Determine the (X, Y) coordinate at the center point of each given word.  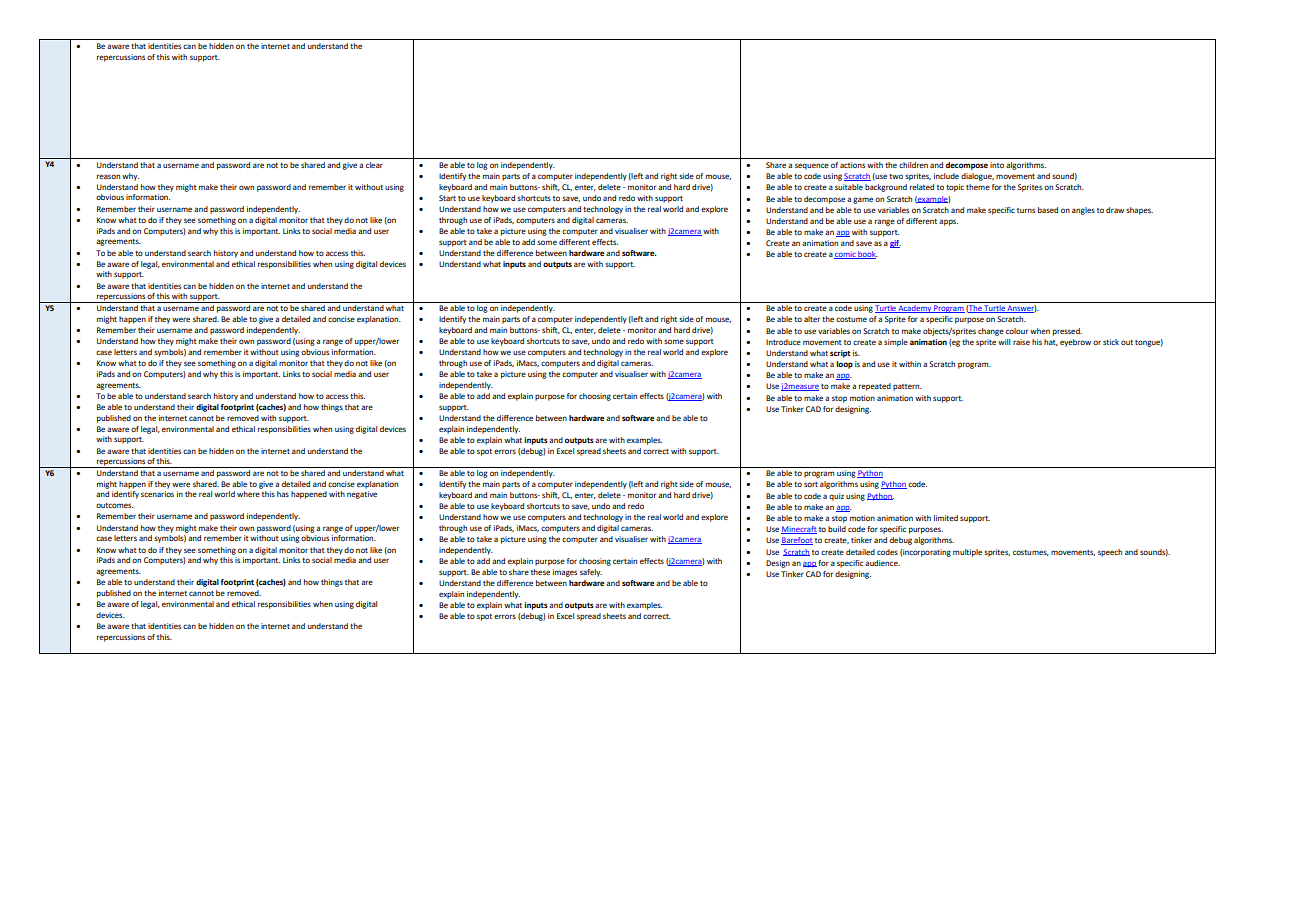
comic (846, 255)
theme (978, 187)
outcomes (115, 505)
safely (591, 573)
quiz (836, 497)
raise (1021, 342)
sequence (812, 166)
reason (108, 176)
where (248, 494)
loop (844, 365)
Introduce (783, 342)
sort (811, 484)
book (867, 255)
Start (447, 198)
